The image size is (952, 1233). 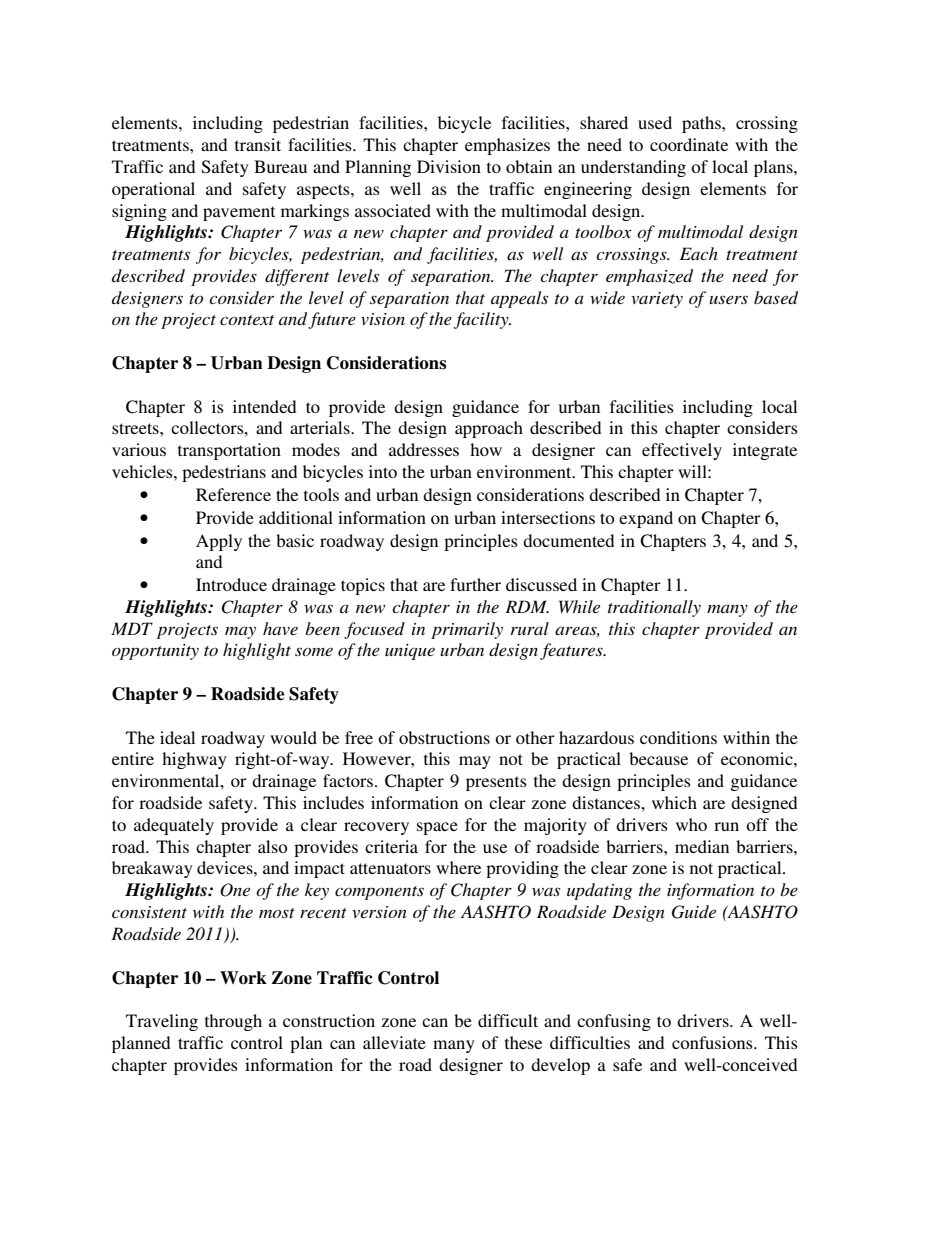 What do you see at coordinates (682, 451) in the image?
I see `effectively` at bounding box center [682, 451].
